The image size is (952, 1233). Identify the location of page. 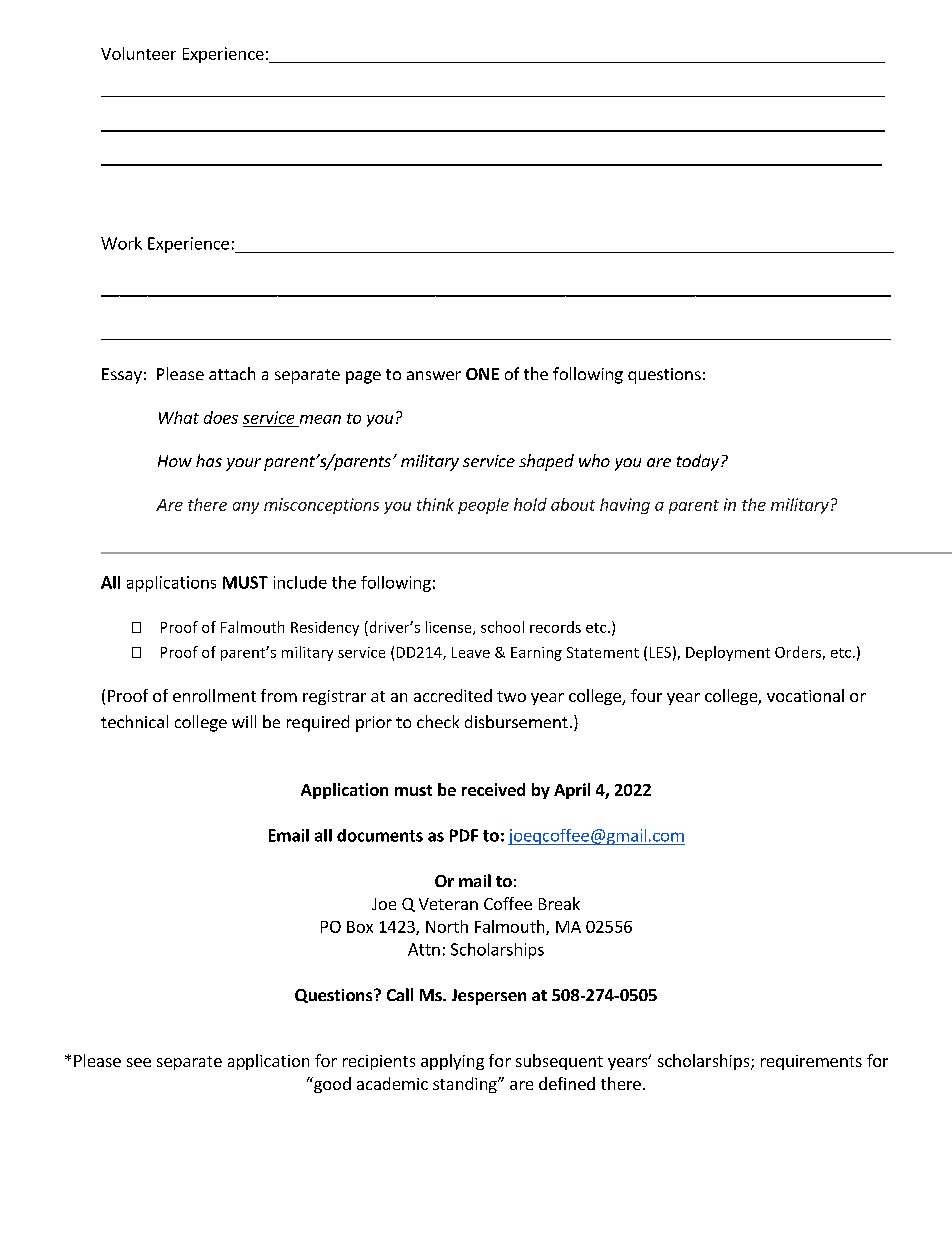
(363, 377).
